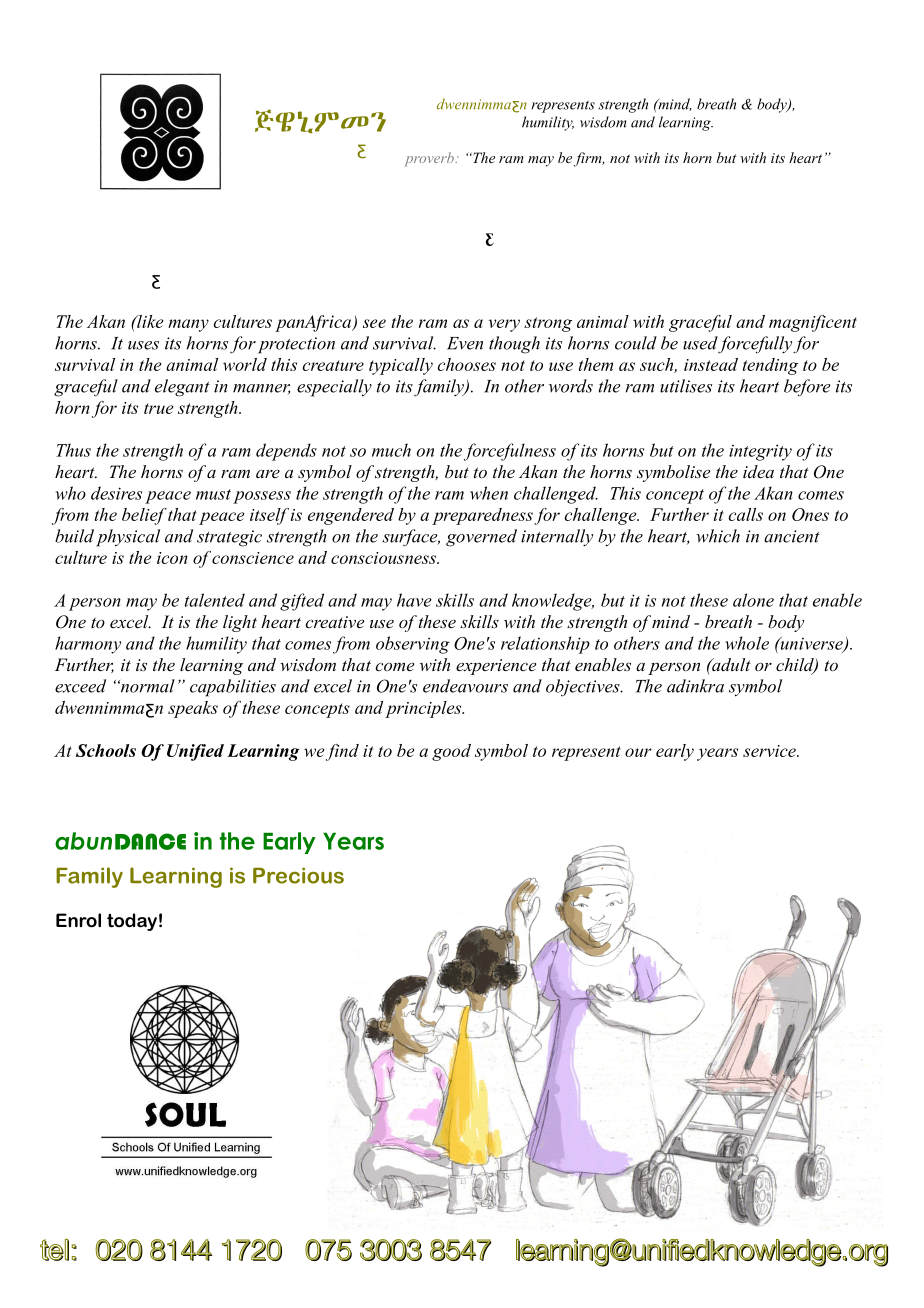 The width and height of the screenshot is (924, 1308). What do you see at coordinates (451, 752) in the screenshot?
I see `good` at bounding box center [451, 752].
